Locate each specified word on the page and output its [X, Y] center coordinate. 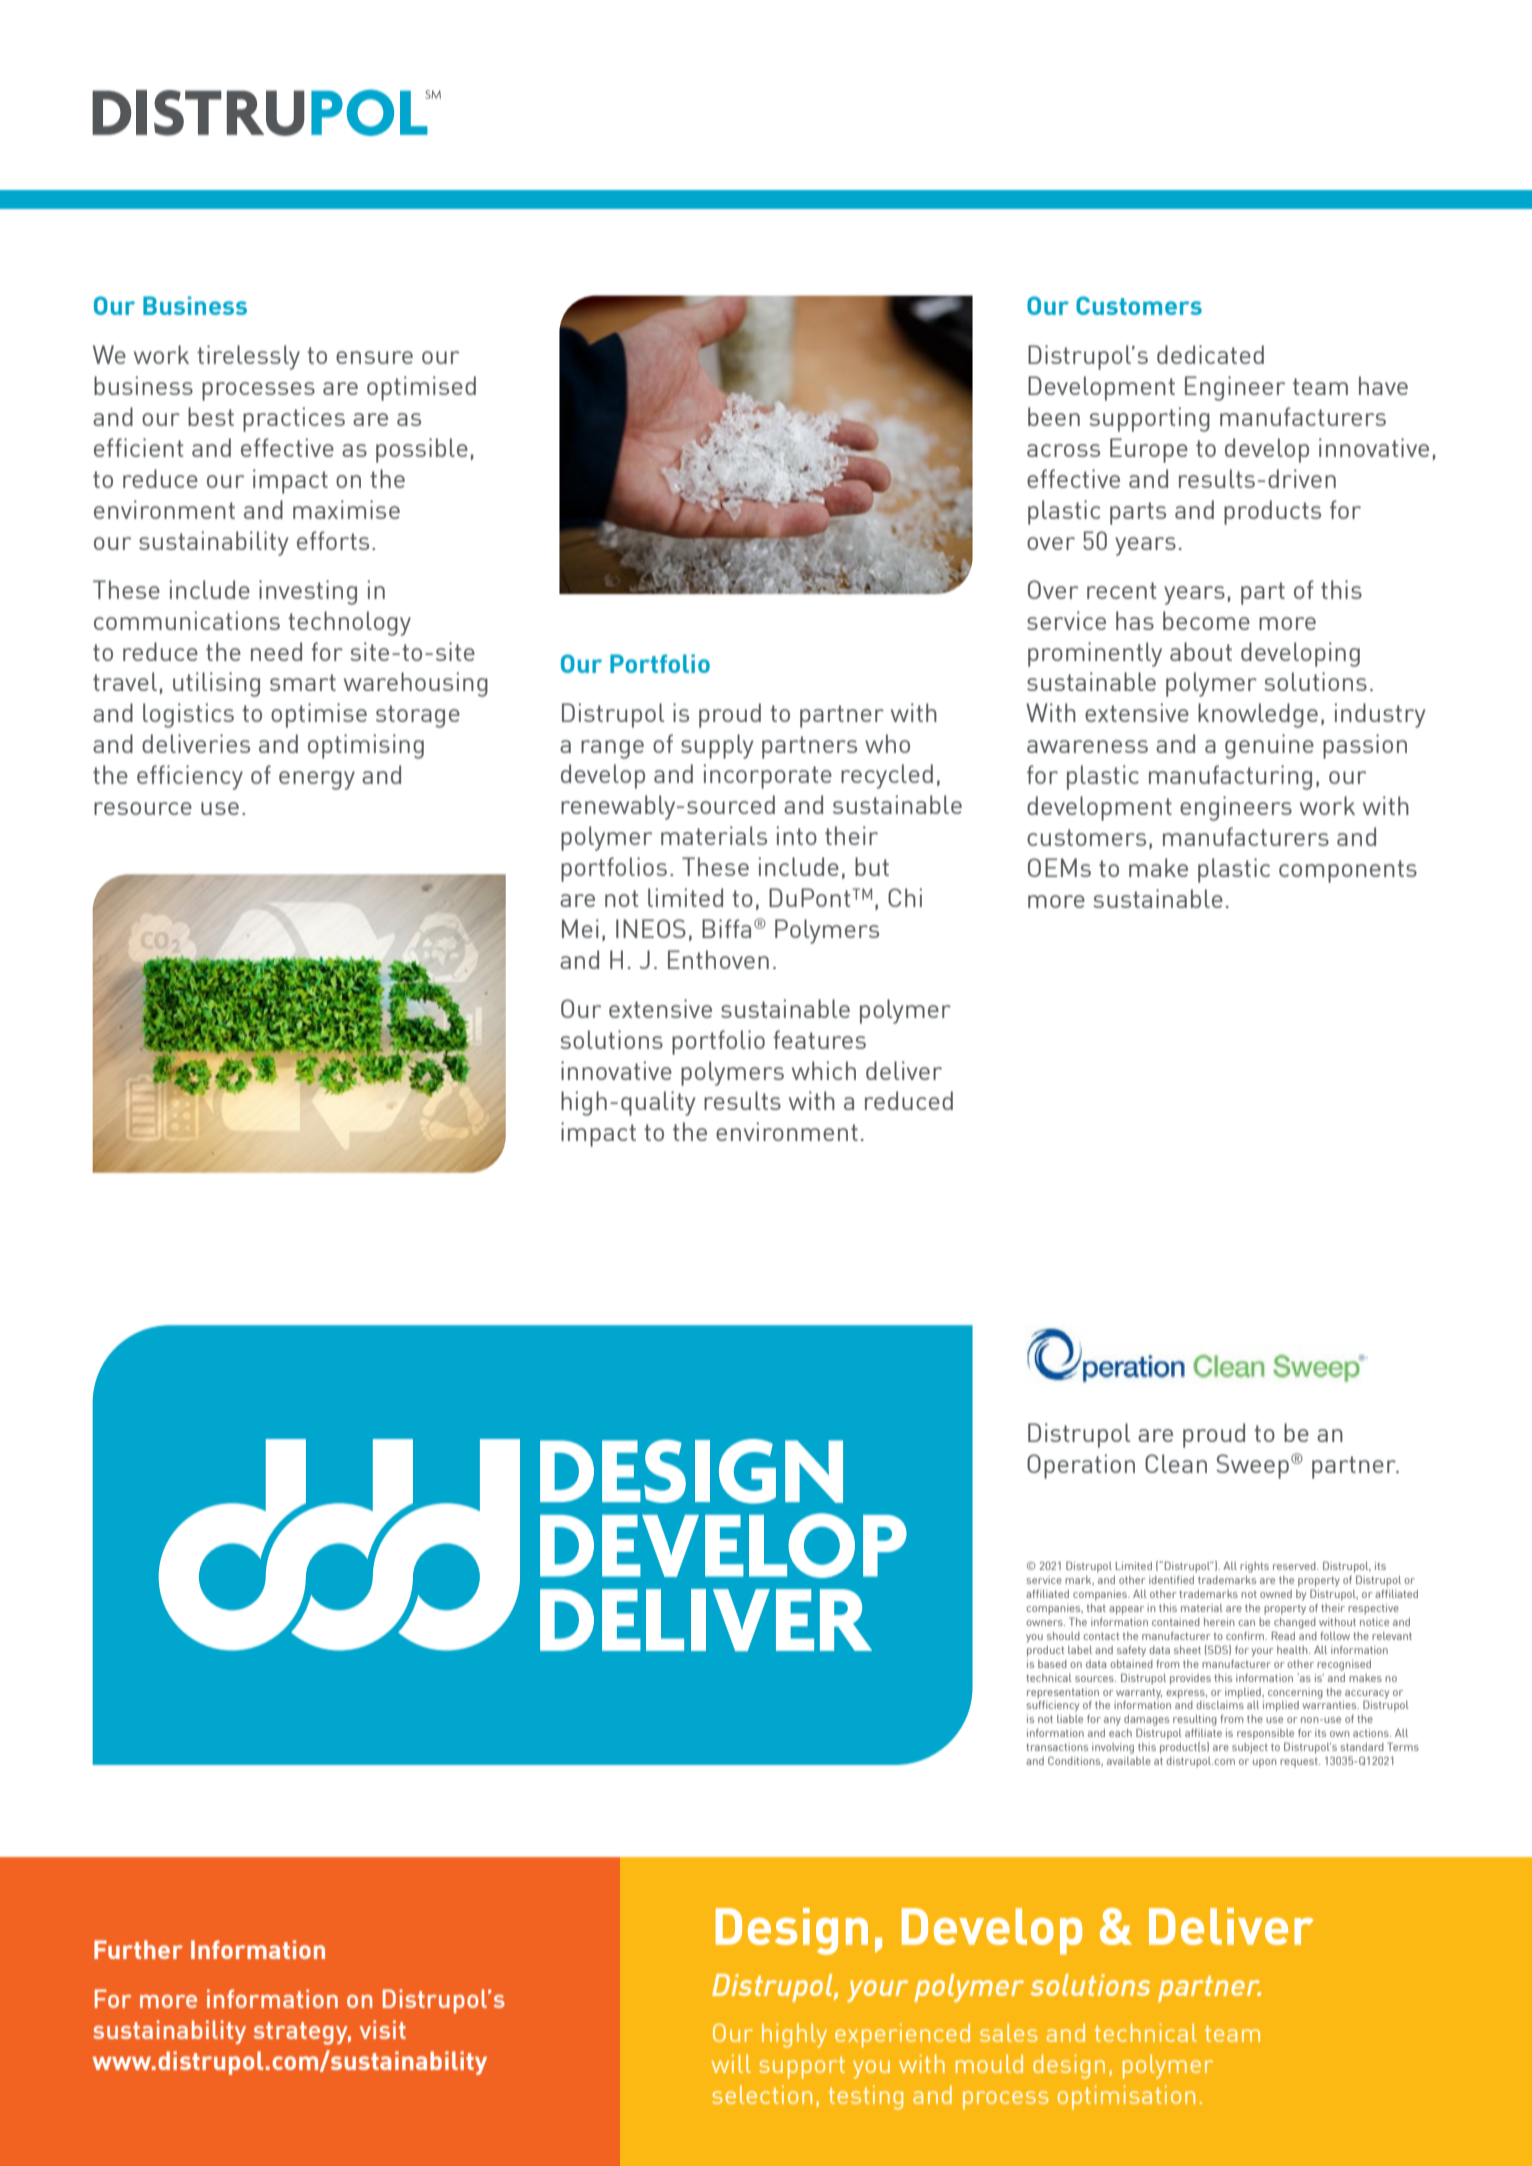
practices [294, 419]
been [1054, 416]
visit [383, 2029]
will [731, 2063]
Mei [580, 928]
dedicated [1210, 354]
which [824, 1070]
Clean [1176, 1463]
